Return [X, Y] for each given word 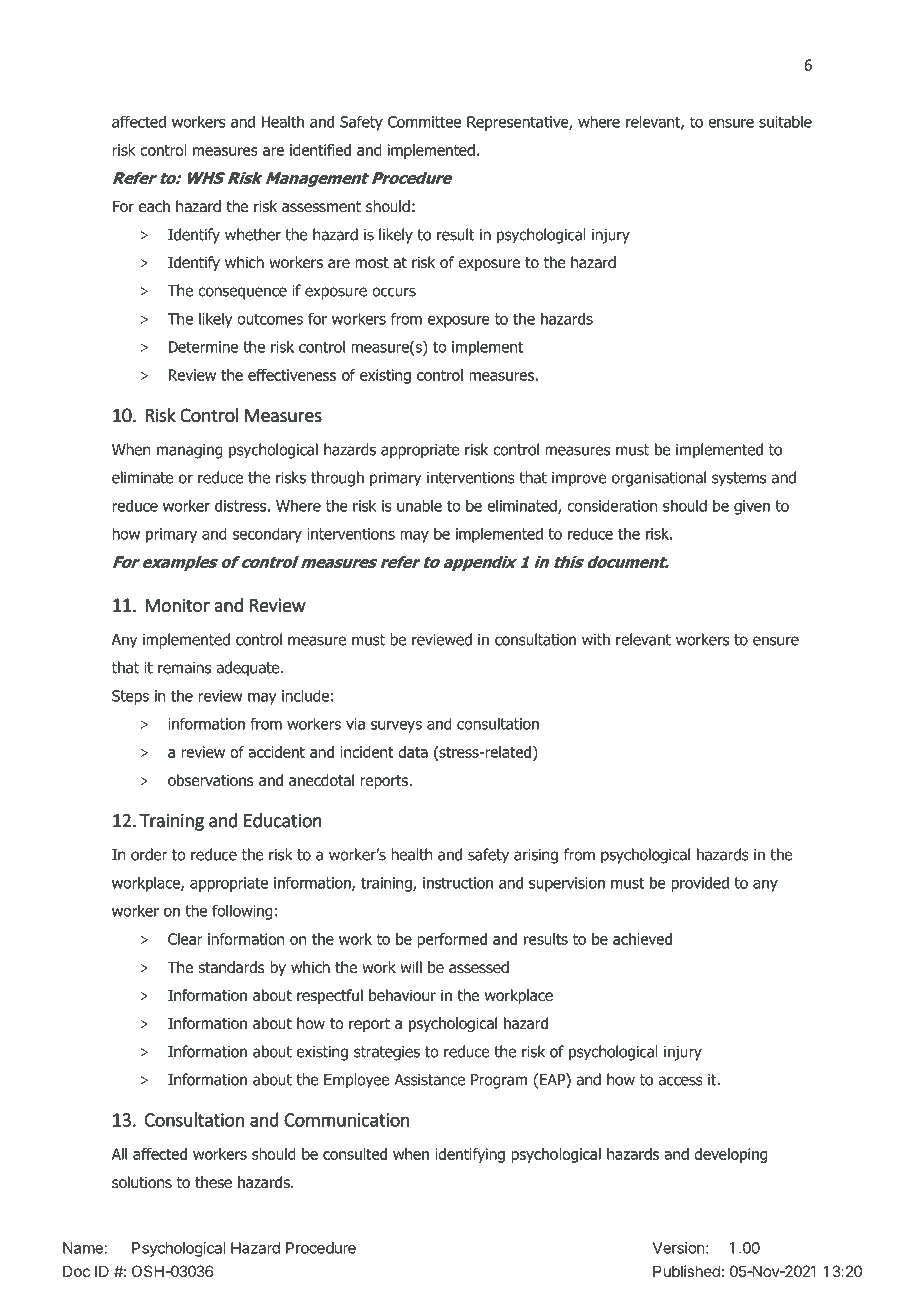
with [596, 639]
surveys [396, 727]
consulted [355, 1154]
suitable [785, 121]
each [154, 206]
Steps [130, 697]
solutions [142, 1182]
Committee [424, 122]
